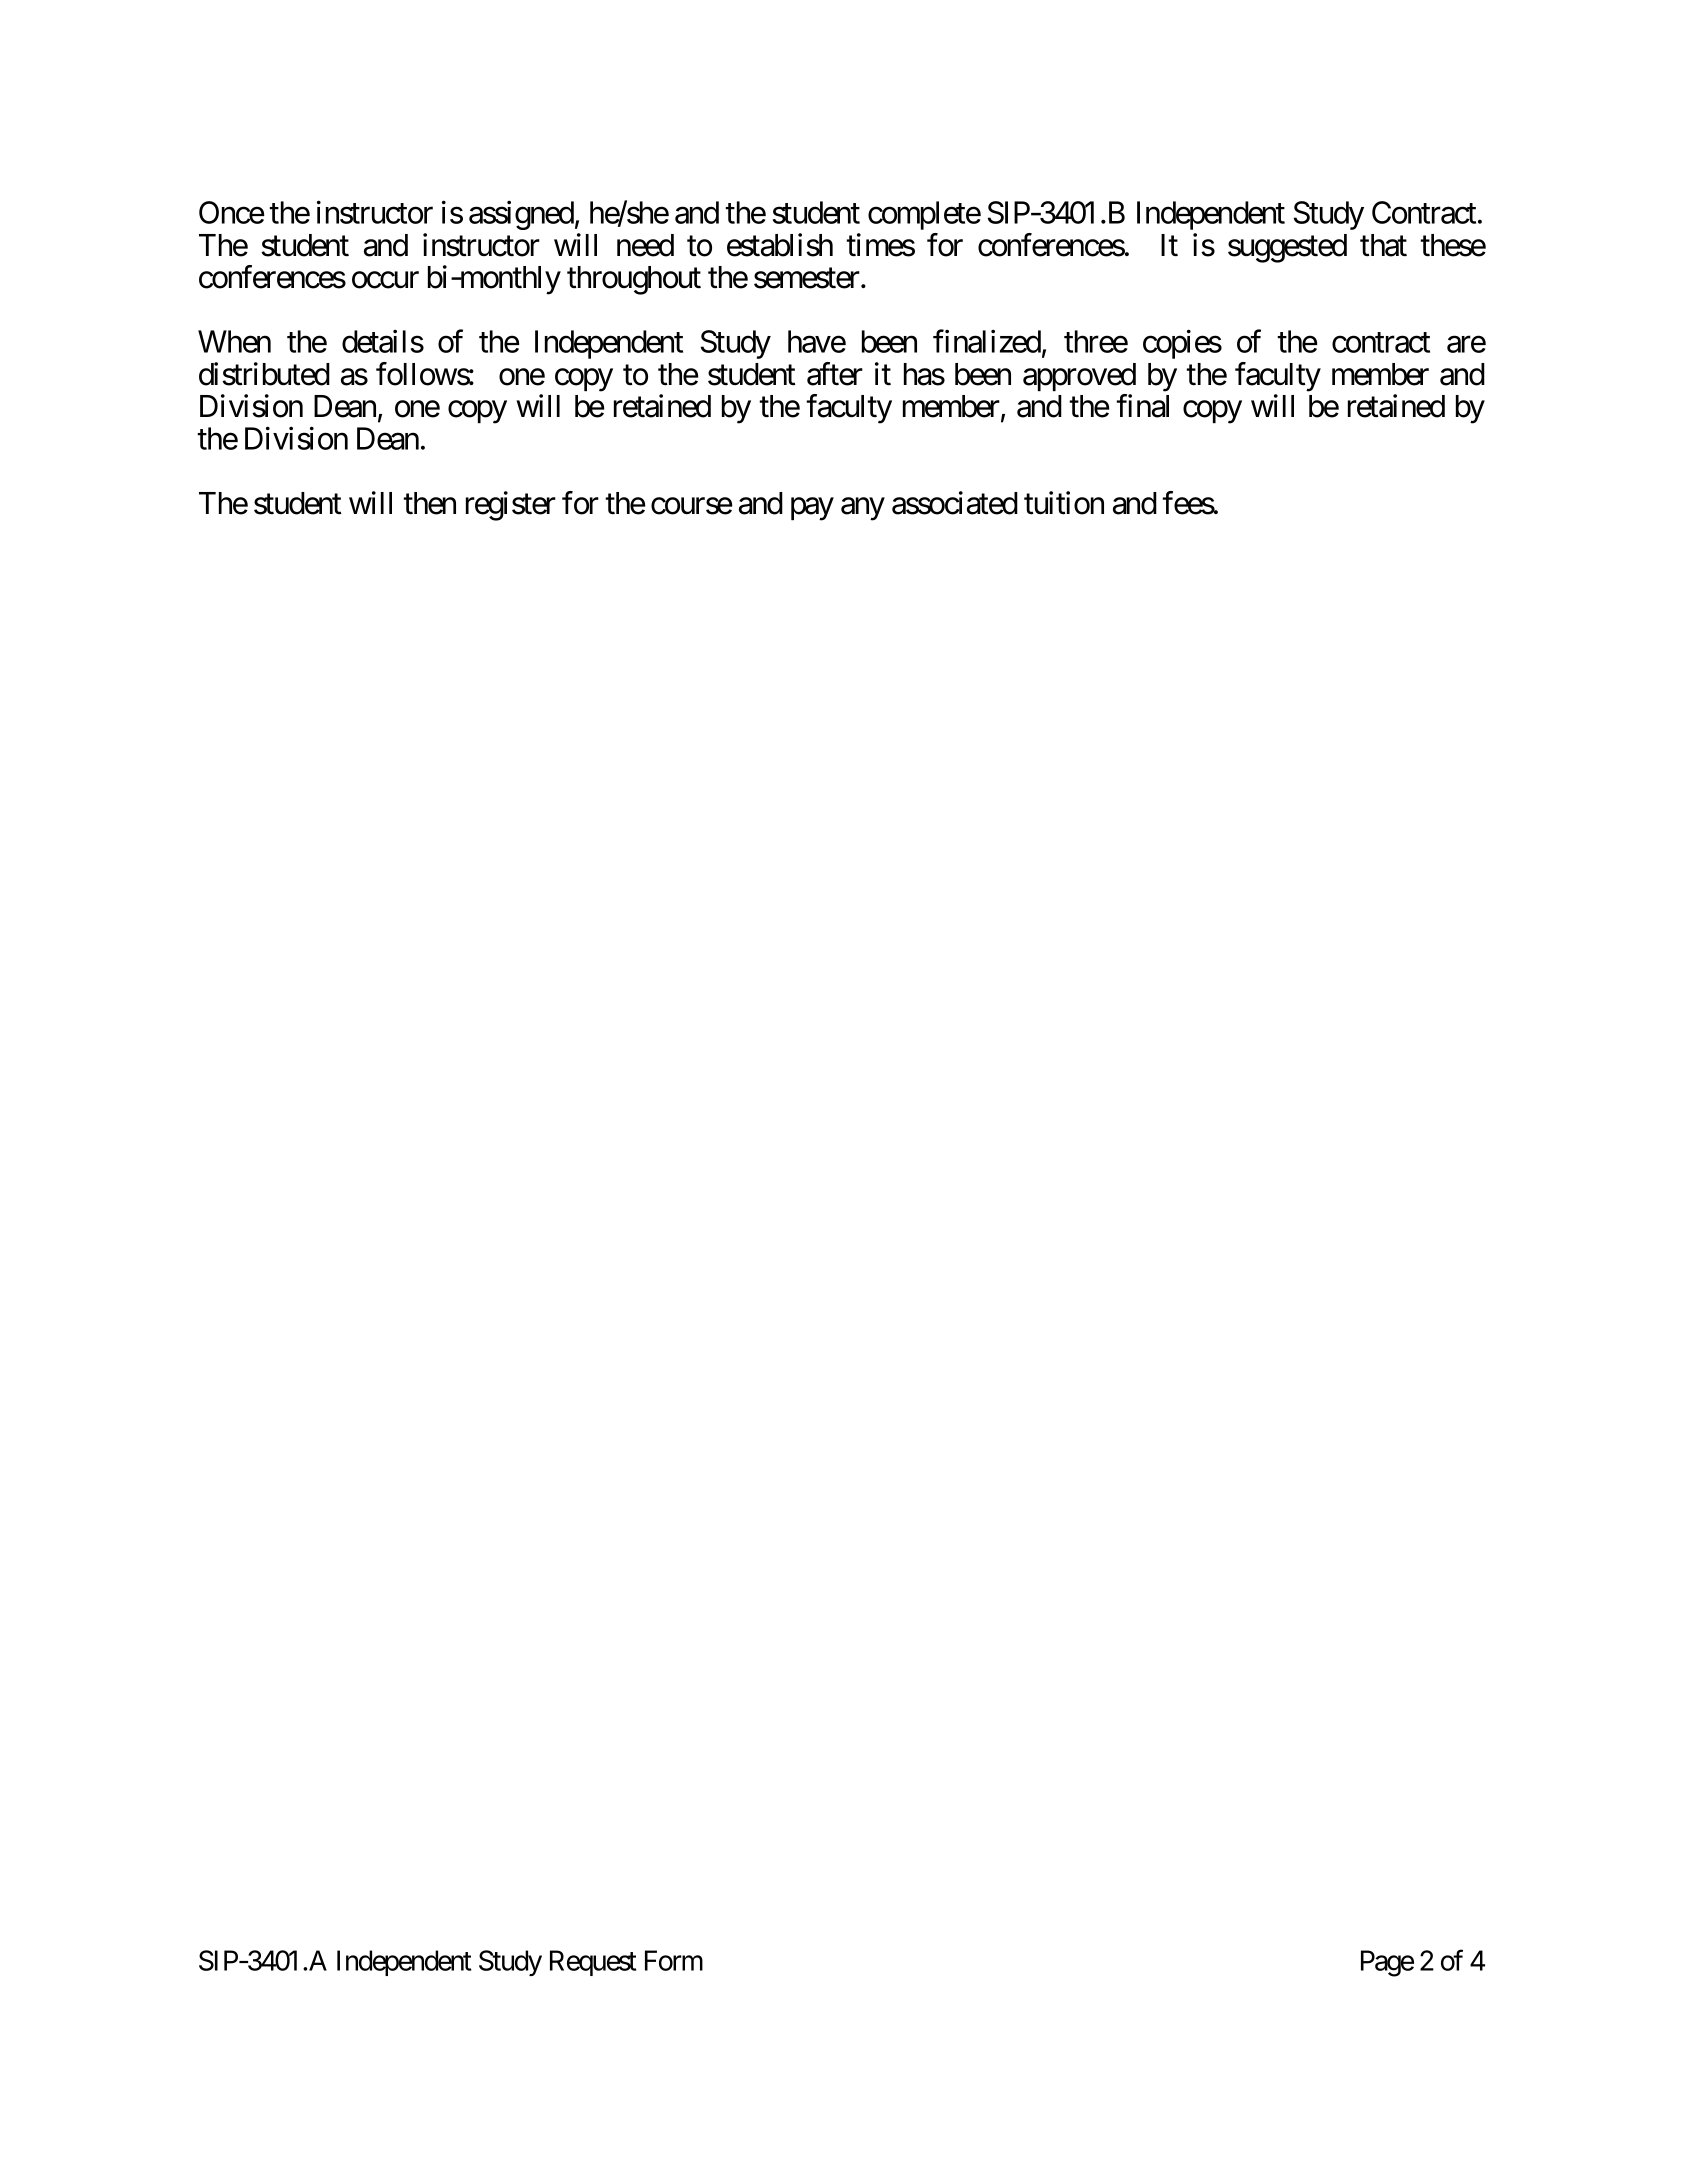 The width and height of the screenshot is (1681, 2175). I want to click on Request, so click(593, 1963).
